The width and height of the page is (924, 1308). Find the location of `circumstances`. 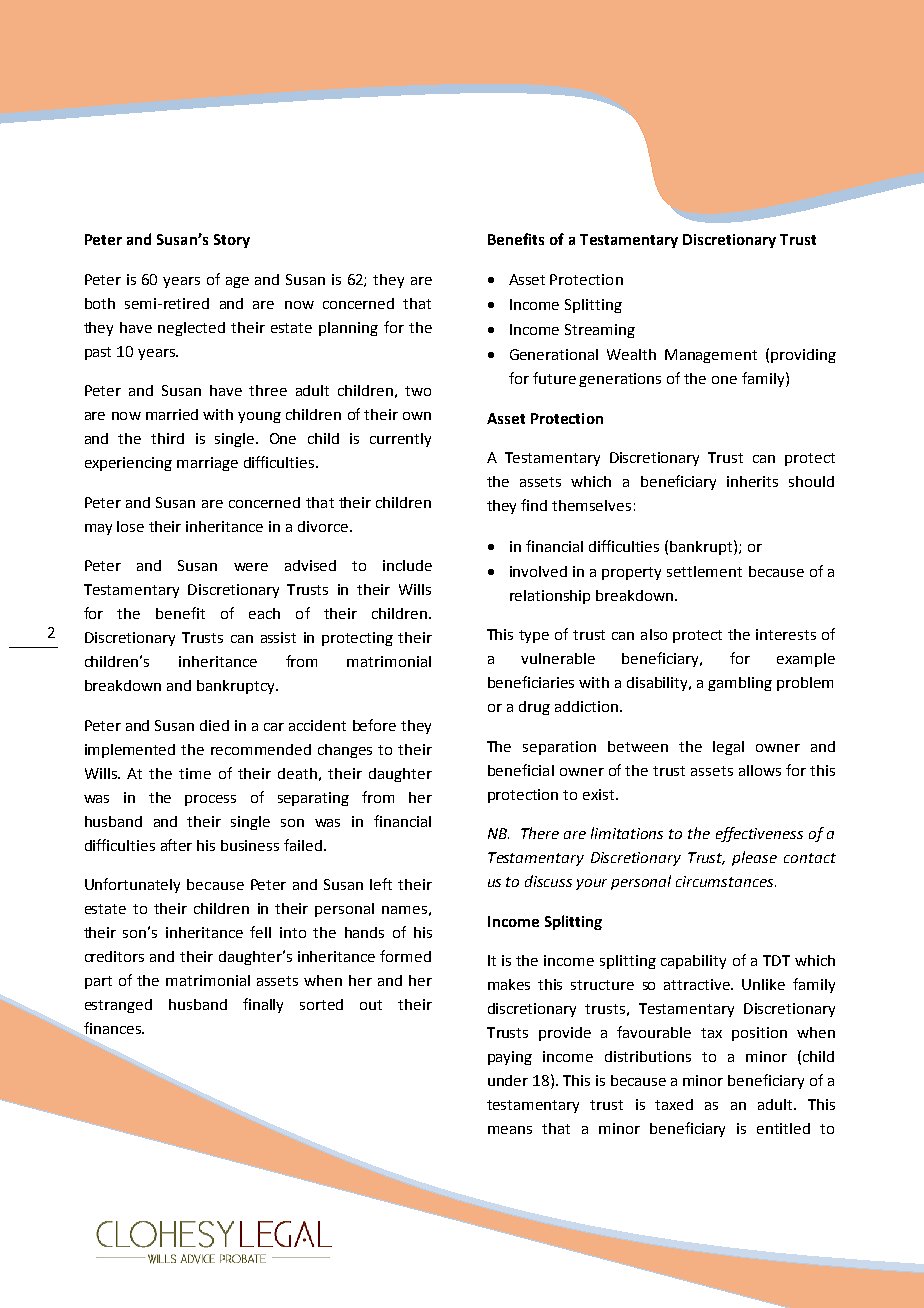

circumstances is located at coordinates (726, 881).
